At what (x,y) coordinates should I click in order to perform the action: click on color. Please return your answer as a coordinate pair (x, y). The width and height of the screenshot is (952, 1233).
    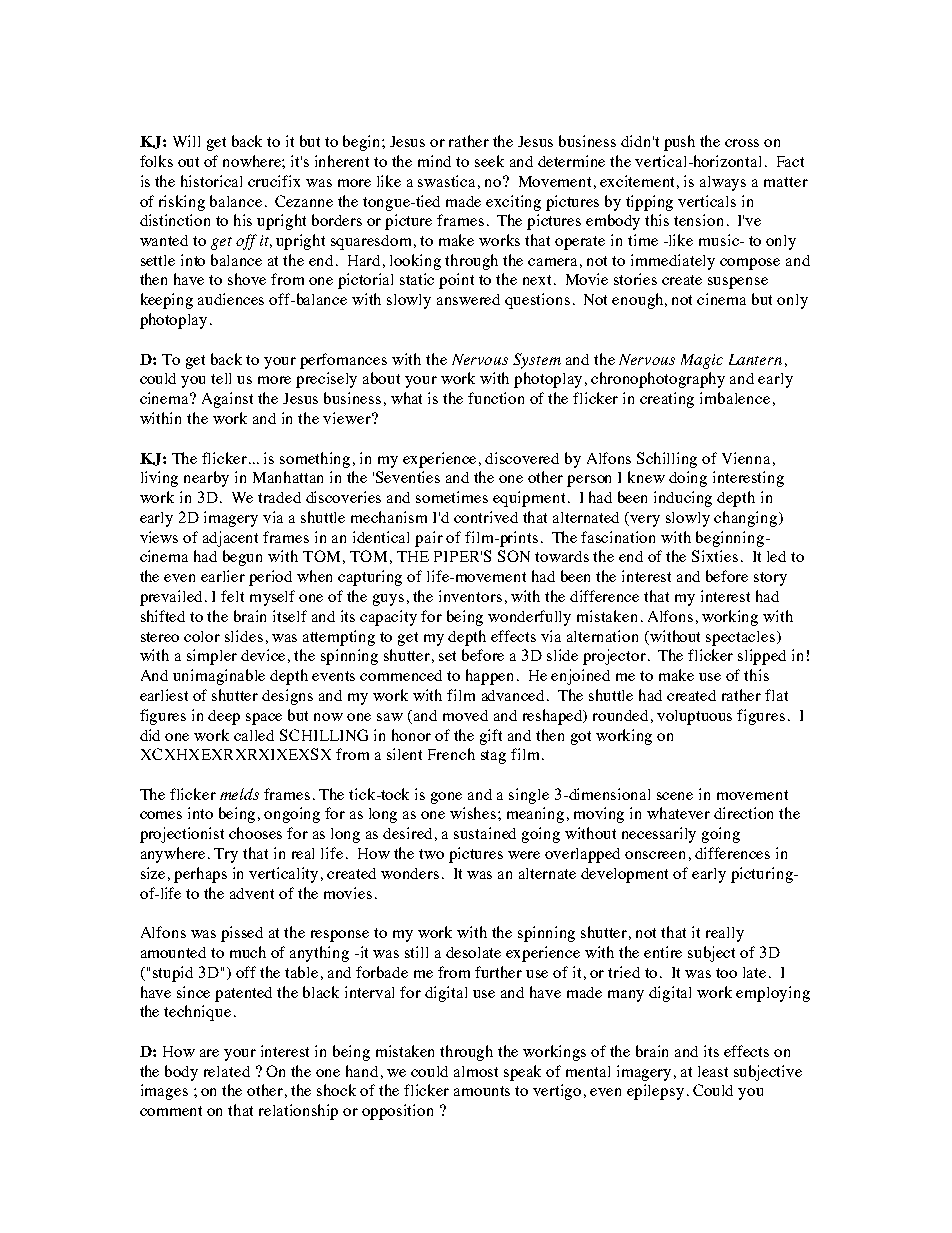
    Looking at the image, I should click on (202, 636).
